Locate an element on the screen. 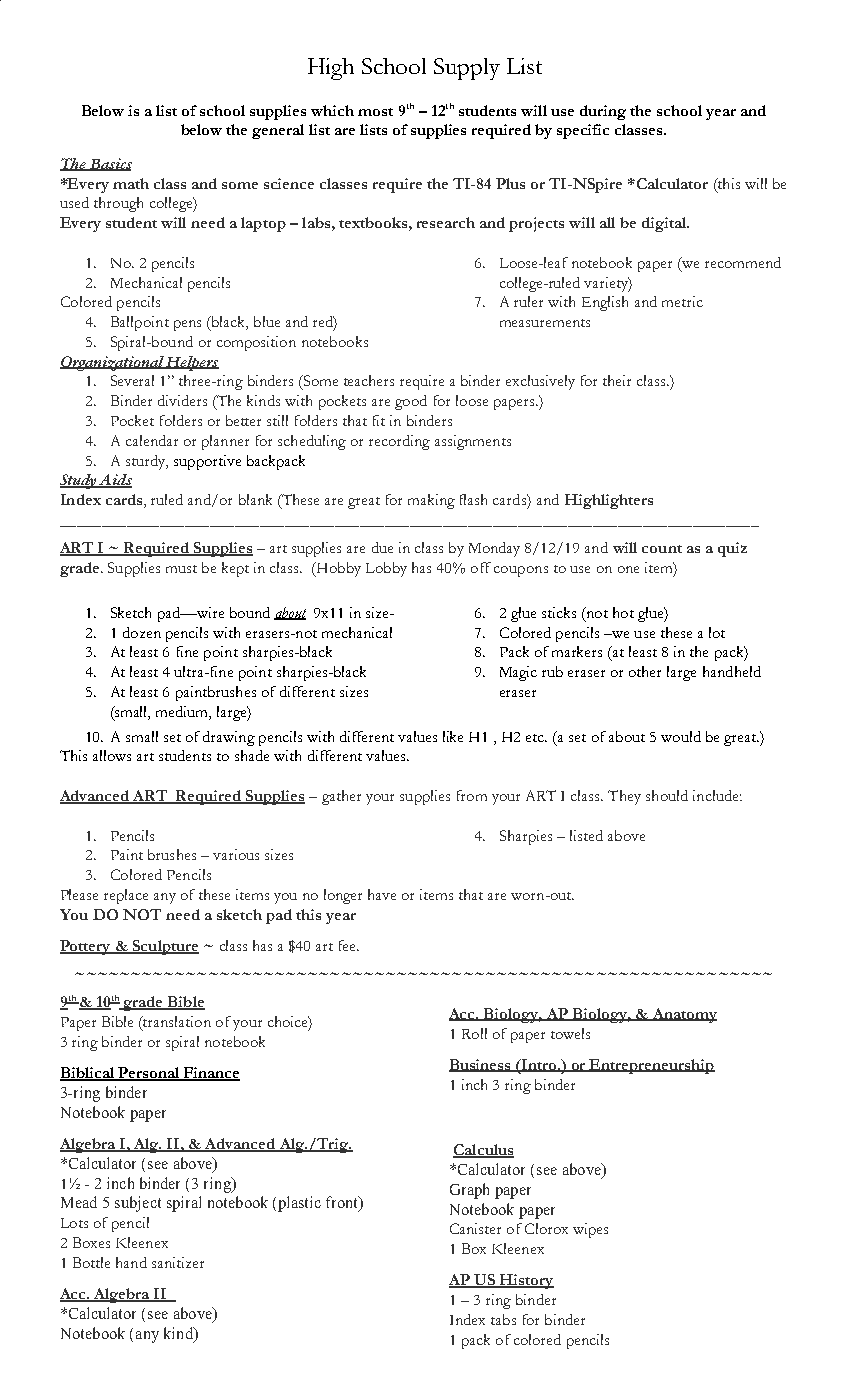 Image resolution: width=849 pixels, height=1400 pixels. wipes is located at coordinates (590, 1230).
